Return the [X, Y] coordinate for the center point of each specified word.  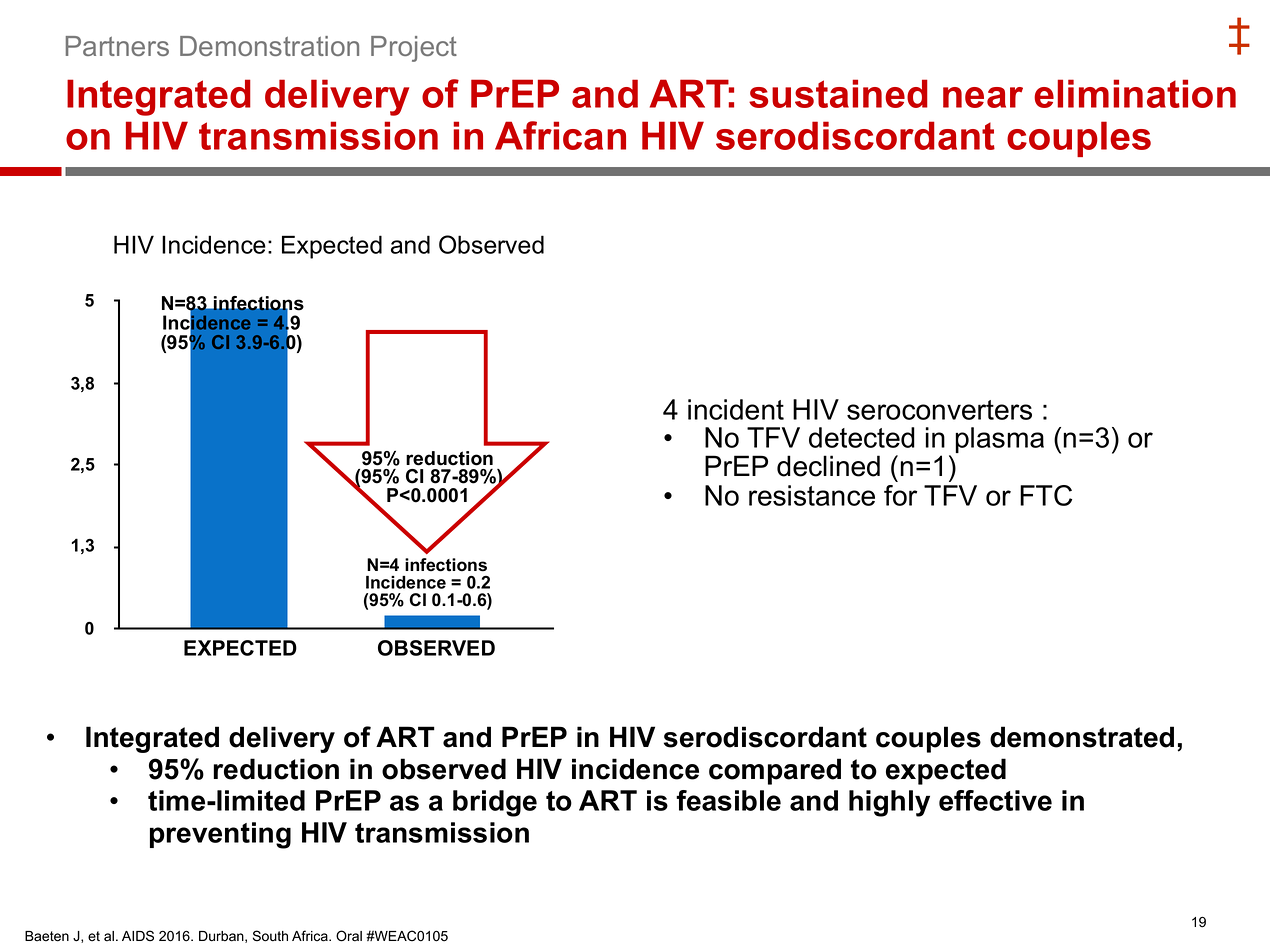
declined [828, 466]
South [270, 936]
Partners [117, 46]
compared [775, 771]
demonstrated [1082, 737]
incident [736, 409]
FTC [1046, 495]
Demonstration [269, 46]
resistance [812, 495]
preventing [220, 835]
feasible [728, 800]
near [983, 97]
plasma [1000, 440]
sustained [838, 93]
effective [995, 800]
